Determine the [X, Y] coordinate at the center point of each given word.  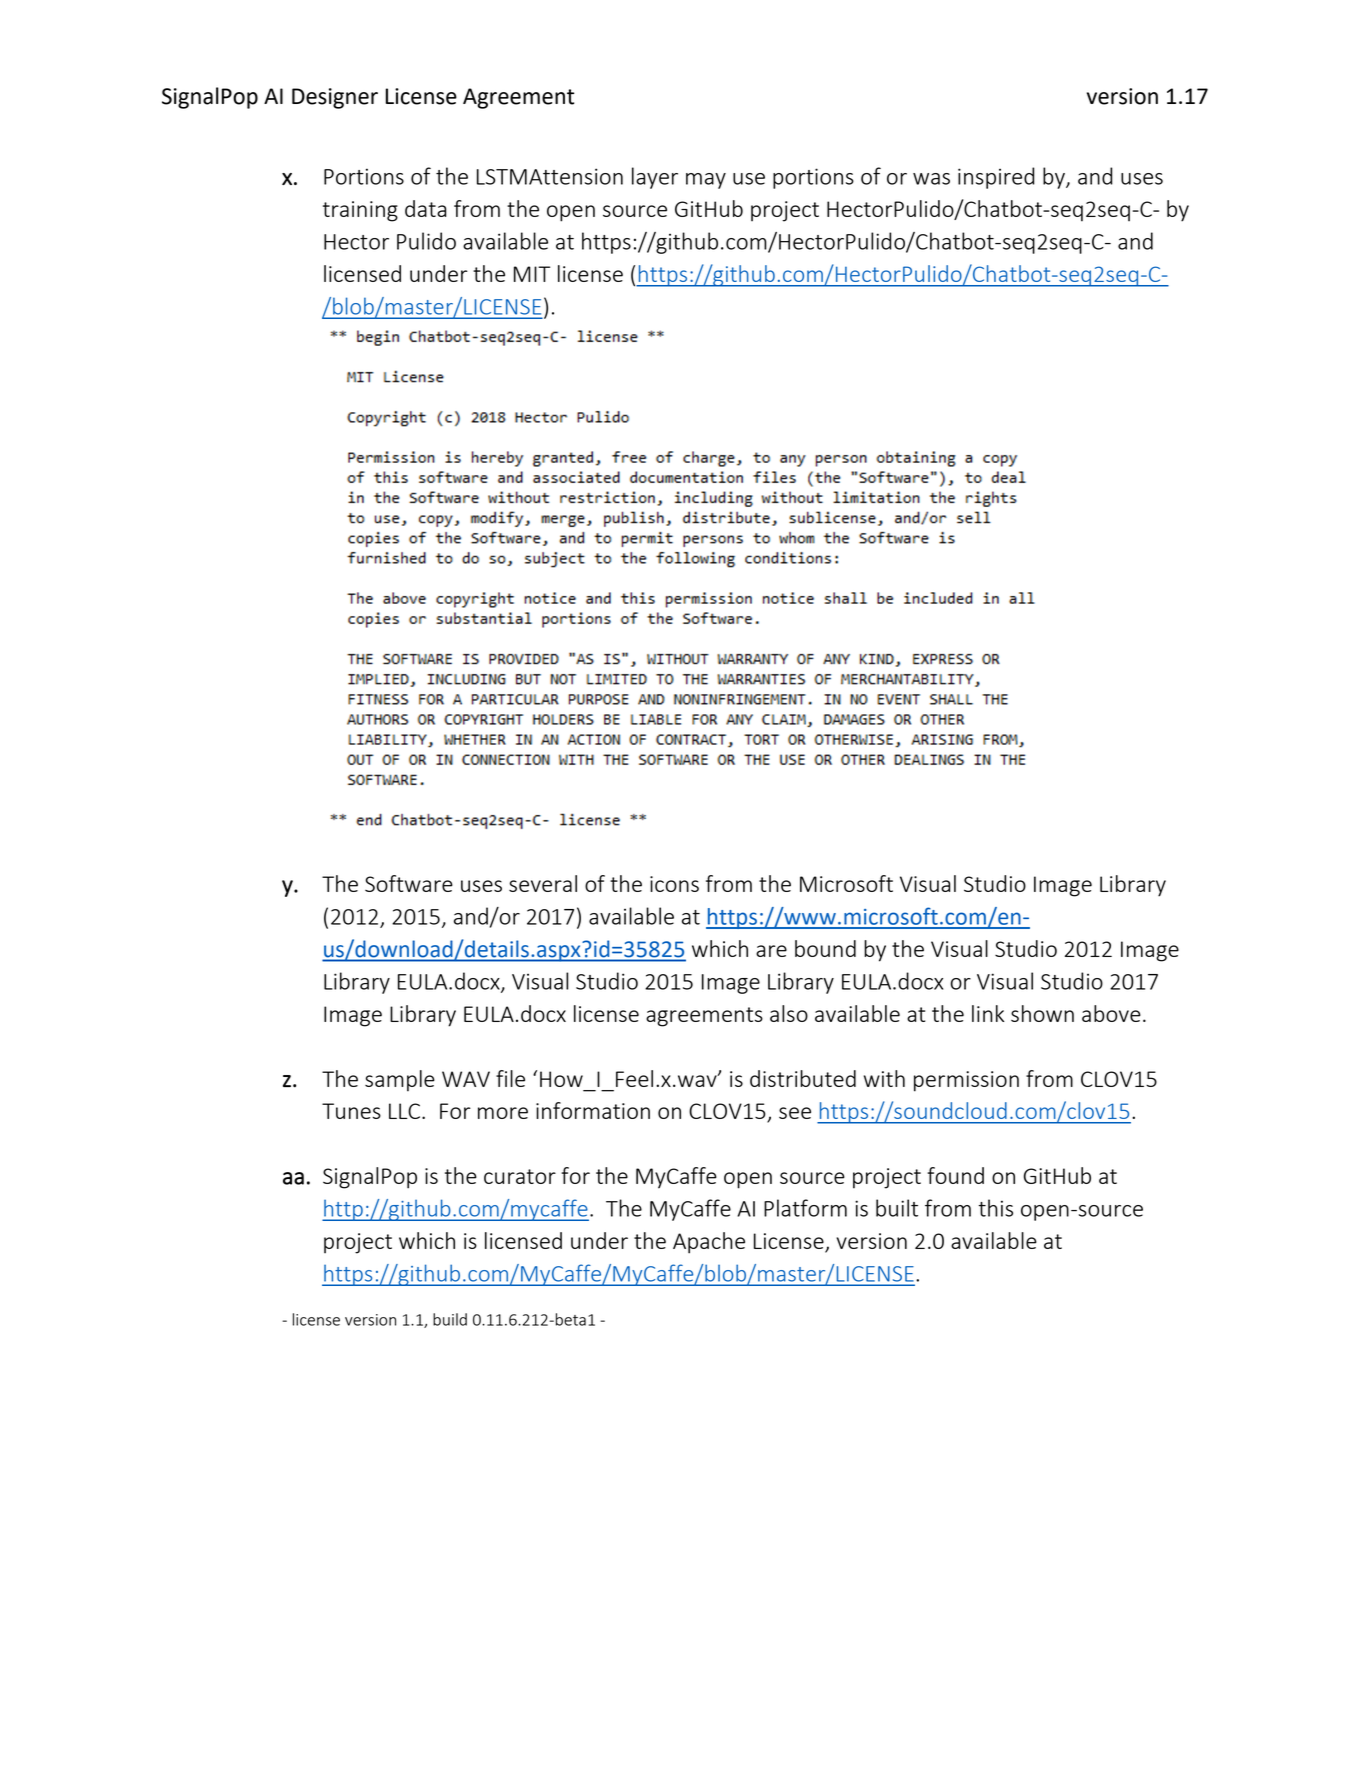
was [931, 179]
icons [674, 884]
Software [409, 883]
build [450, 1319]
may [706, 181]
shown [1042, 1013]
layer [655, 178]
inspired [996, 178]
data [426, 208]
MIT [532, 274]
